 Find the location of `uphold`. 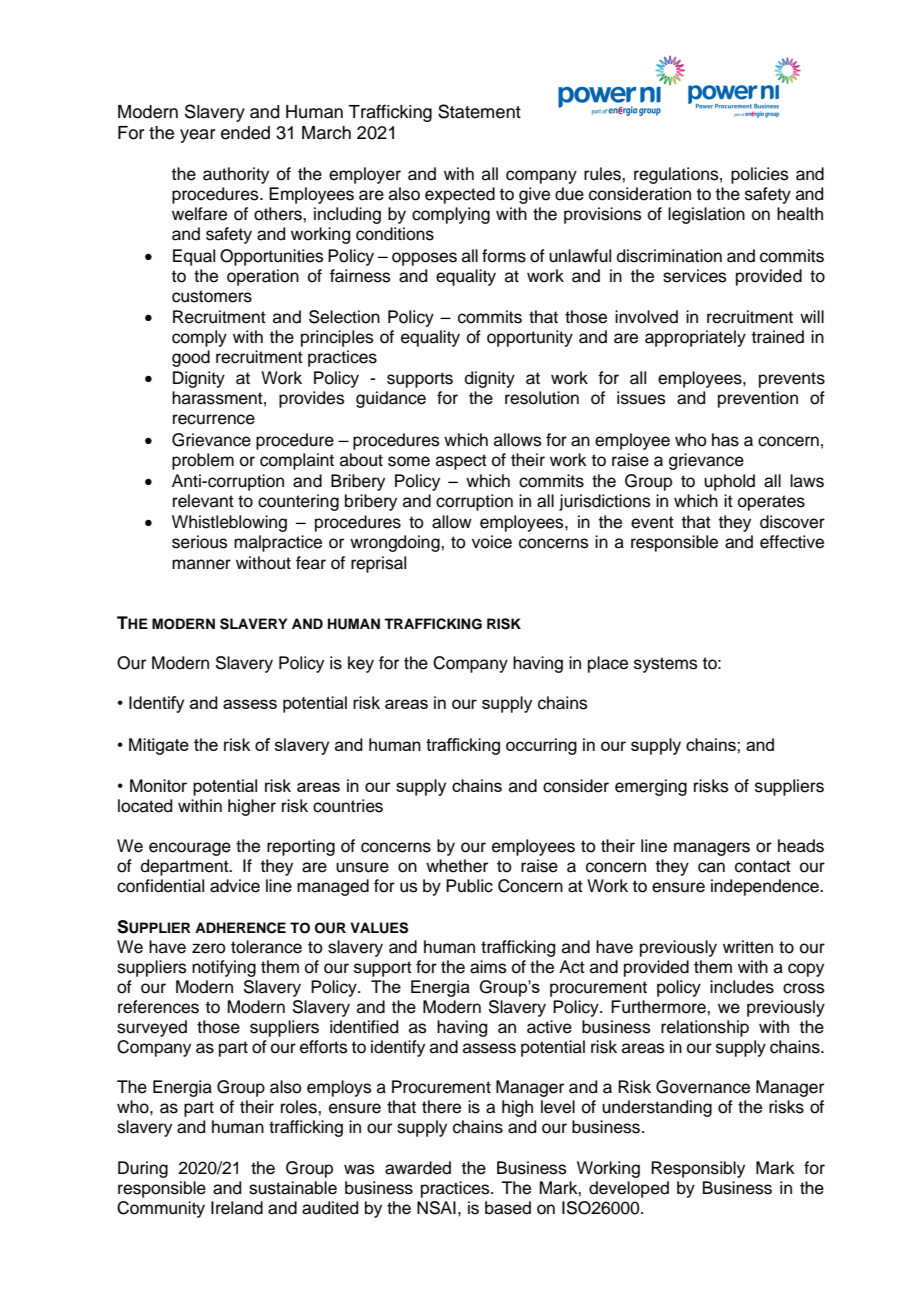

uphold is located at coordinates (729, 482).
